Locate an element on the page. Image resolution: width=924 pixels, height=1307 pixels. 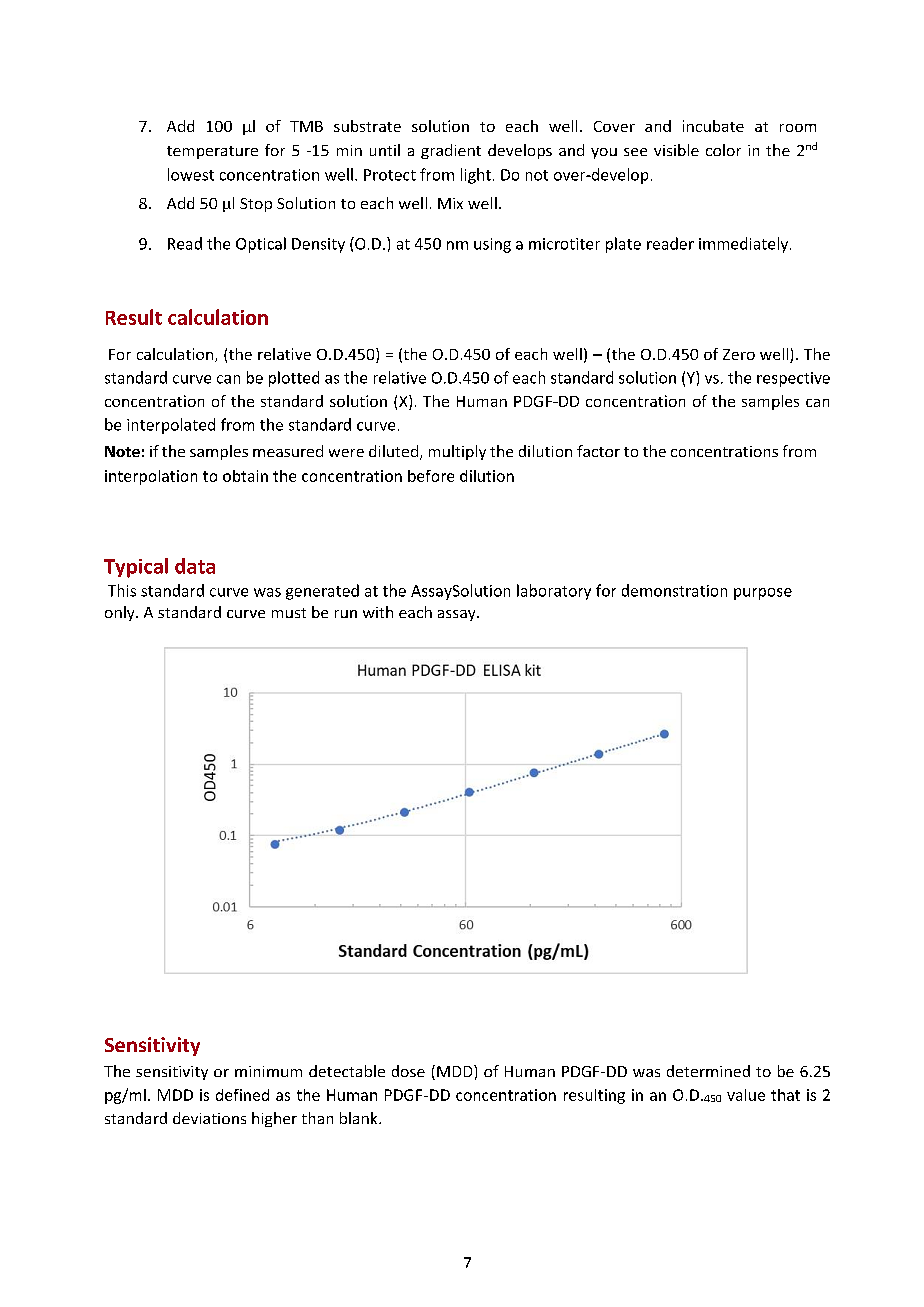
dose is located at coordinates (408, 1071).
